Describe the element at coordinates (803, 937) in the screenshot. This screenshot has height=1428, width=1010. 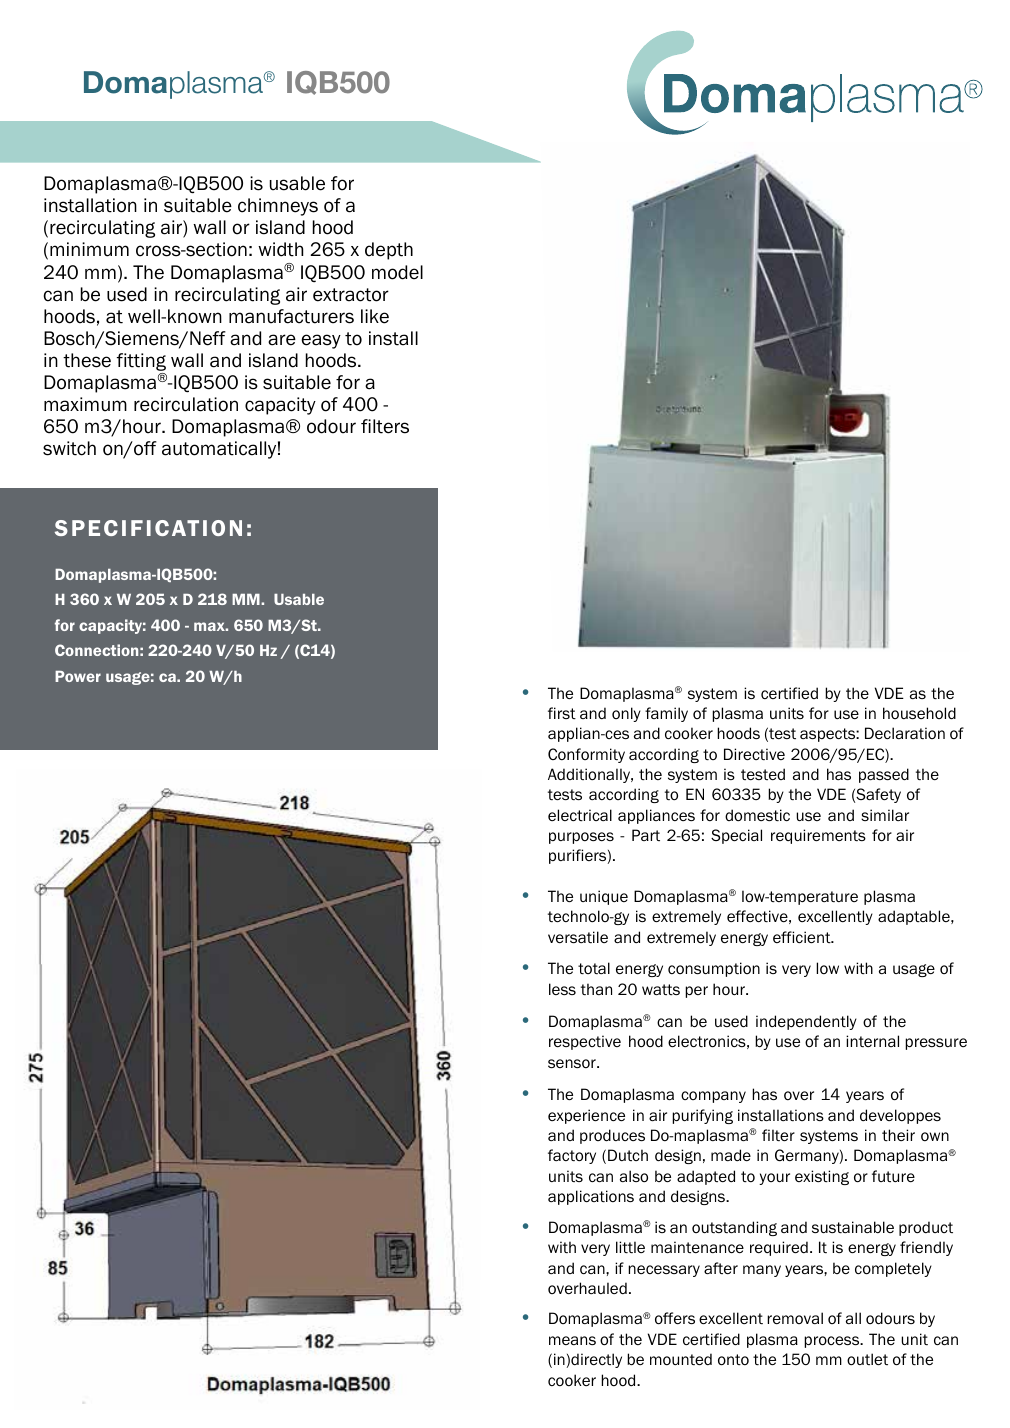
I see `efficient` at that location.
